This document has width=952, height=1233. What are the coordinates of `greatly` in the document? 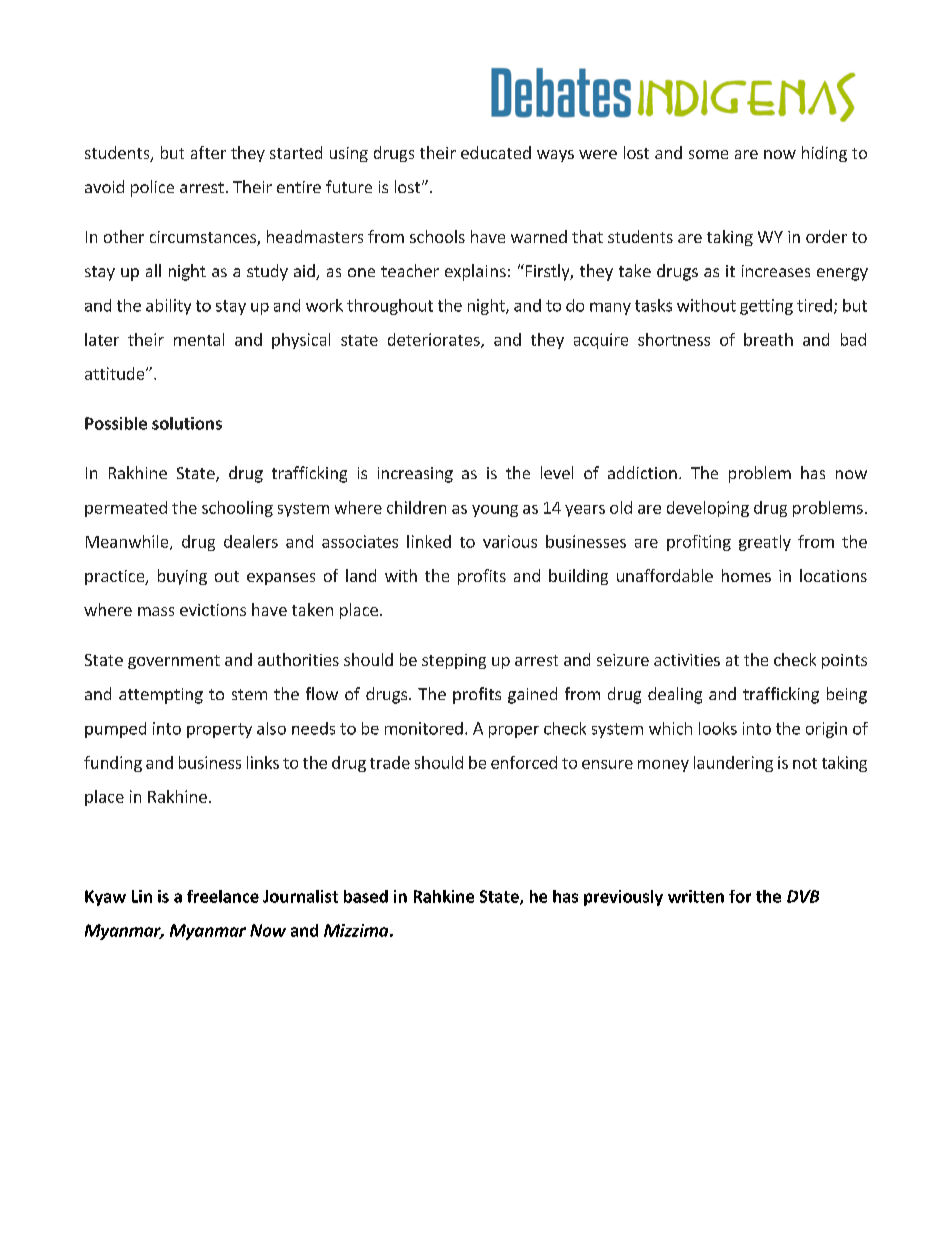 It's located at (765, 543).
